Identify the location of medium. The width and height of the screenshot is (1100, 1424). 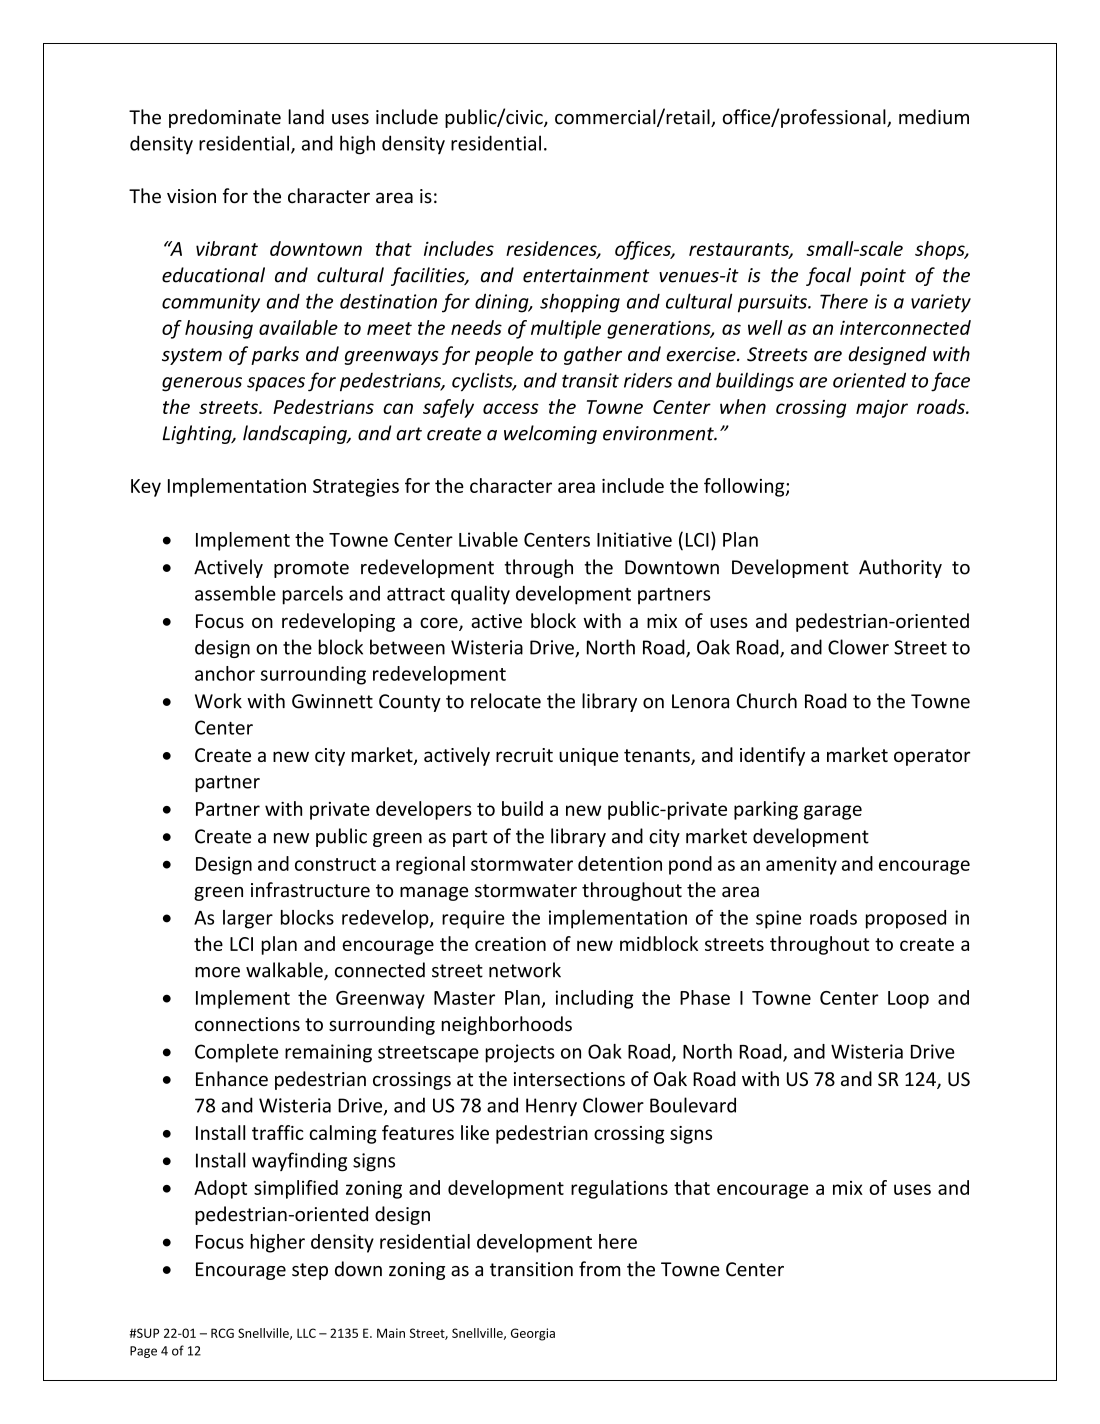
(934, 117).
